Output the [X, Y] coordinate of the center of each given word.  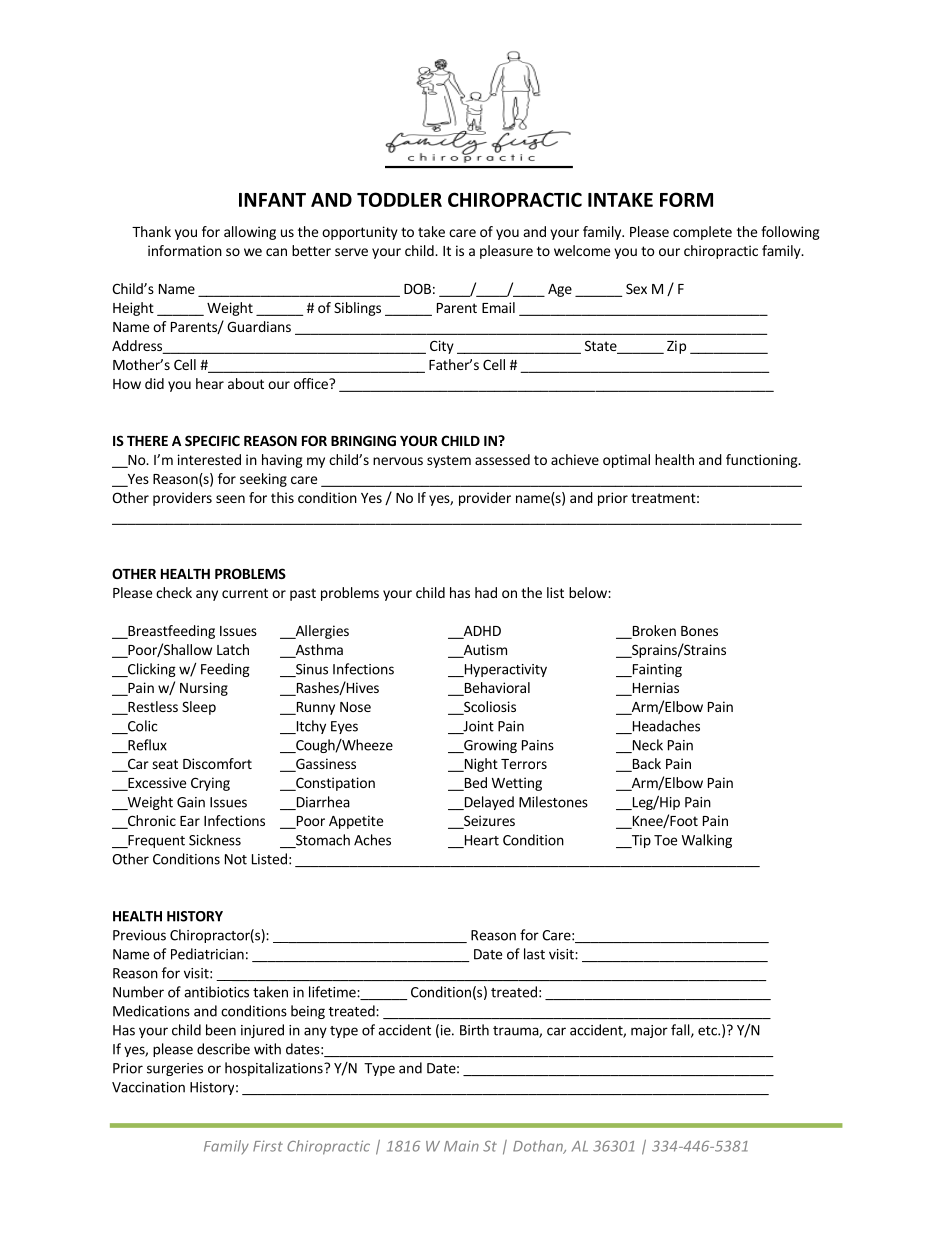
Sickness [215, 840]
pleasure [506, 252]
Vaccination [148, 1087]
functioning [763, 461]
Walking [707, 841]
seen [230, 499]
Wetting [517, 784]
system [449, 461]
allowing [250, 233]
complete [702, 233]
